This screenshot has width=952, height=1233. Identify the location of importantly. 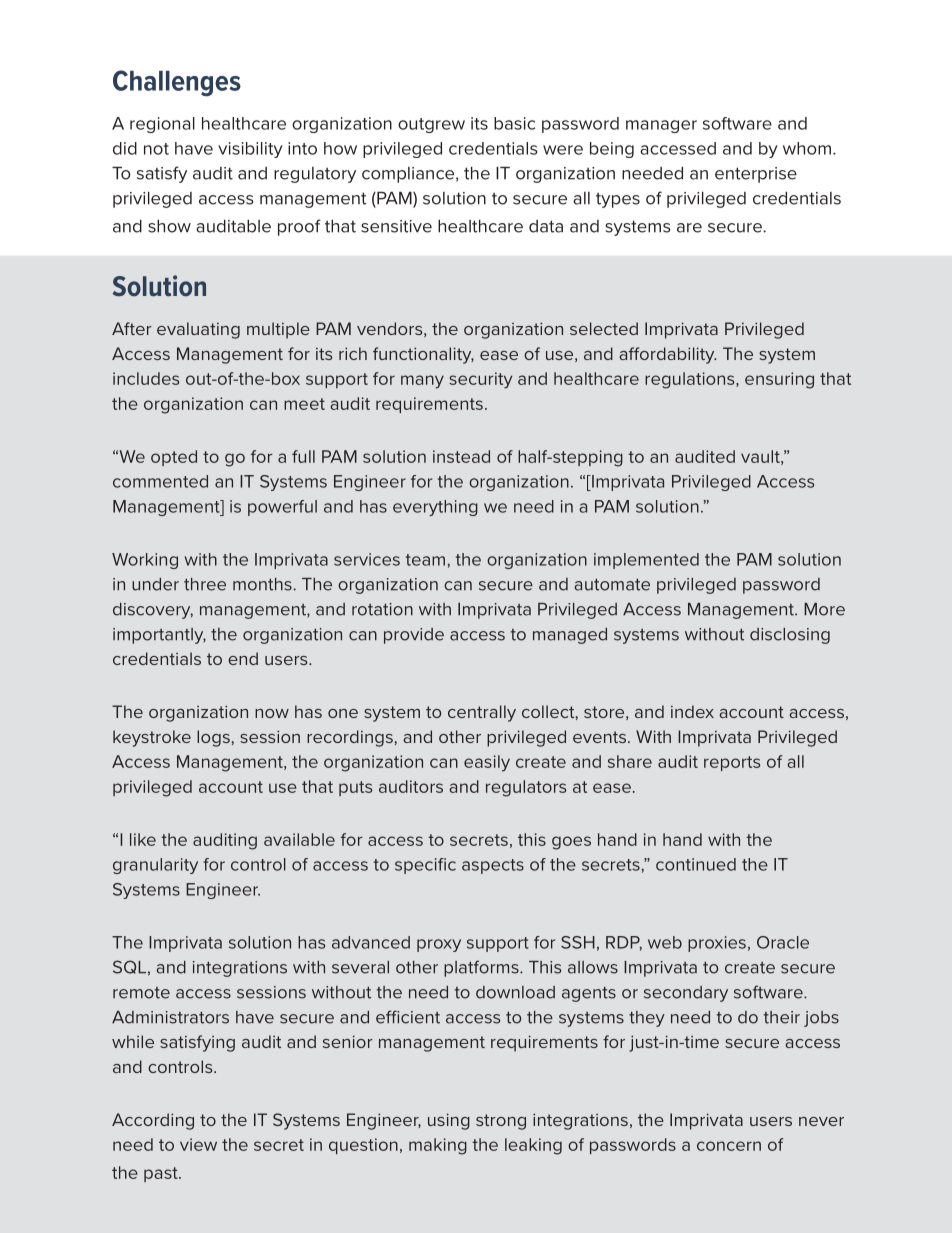
(159, 636).
